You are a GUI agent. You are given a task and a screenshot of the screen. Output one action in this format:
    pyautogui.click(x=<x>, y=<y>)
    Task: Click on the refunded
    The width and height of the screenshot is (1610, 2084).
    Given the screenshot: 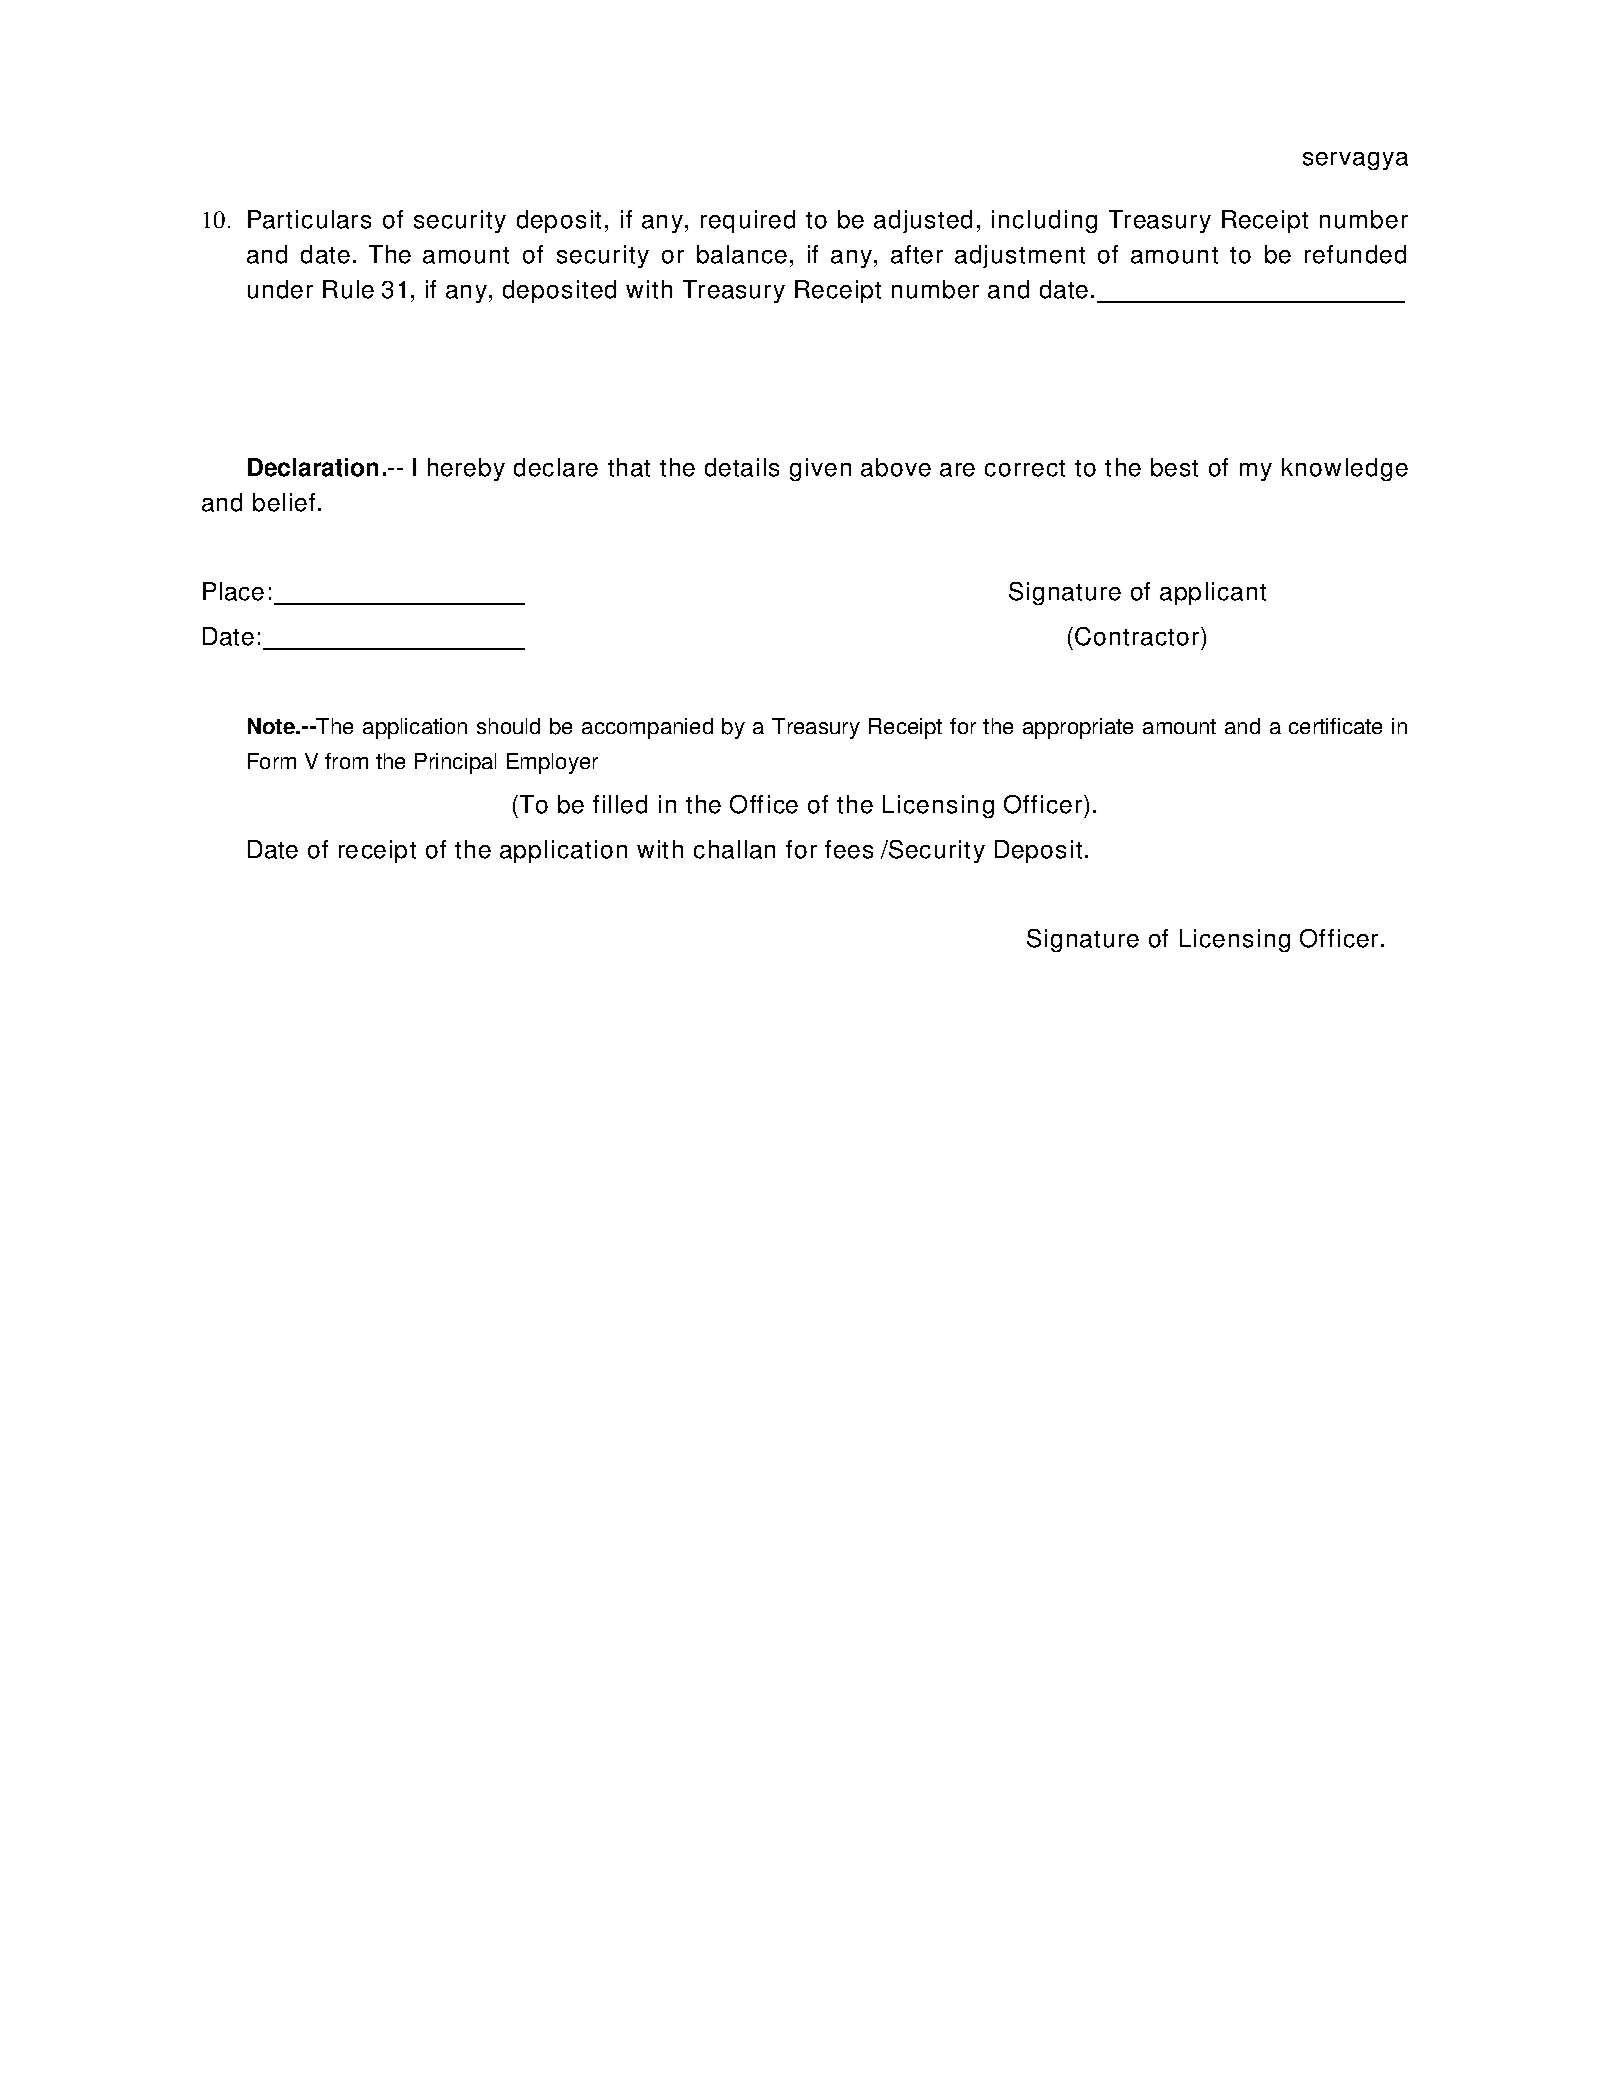 What is the action you would take?
    pyautogui.click(x=1355, y=254)
